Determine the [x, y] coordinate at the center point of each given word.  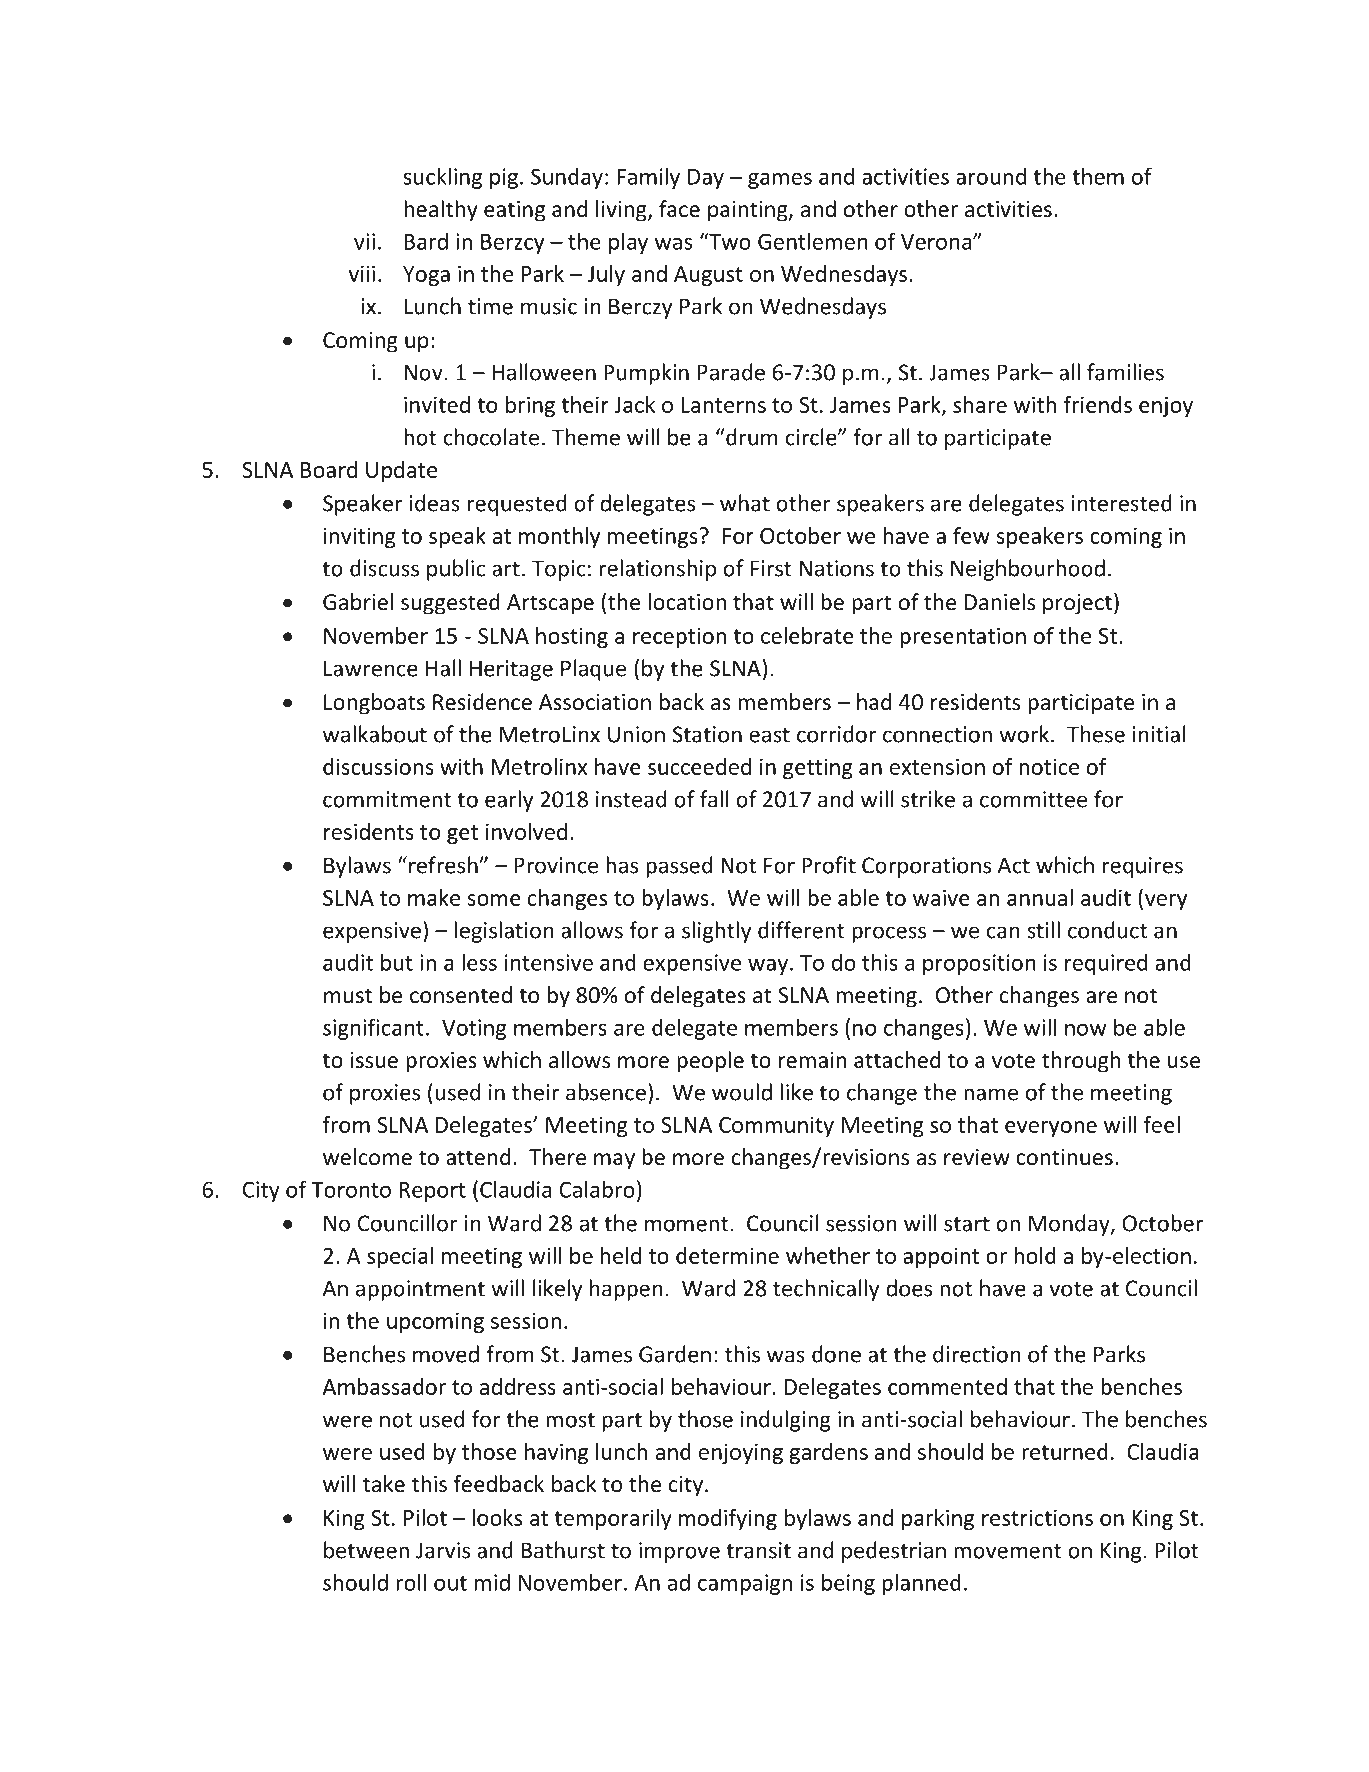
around [991, 176]
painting [749, 211]
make [434, 897]
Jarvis [443, 1550]
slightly [716, 932]
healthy [441, 211]
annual [1040, 897]
